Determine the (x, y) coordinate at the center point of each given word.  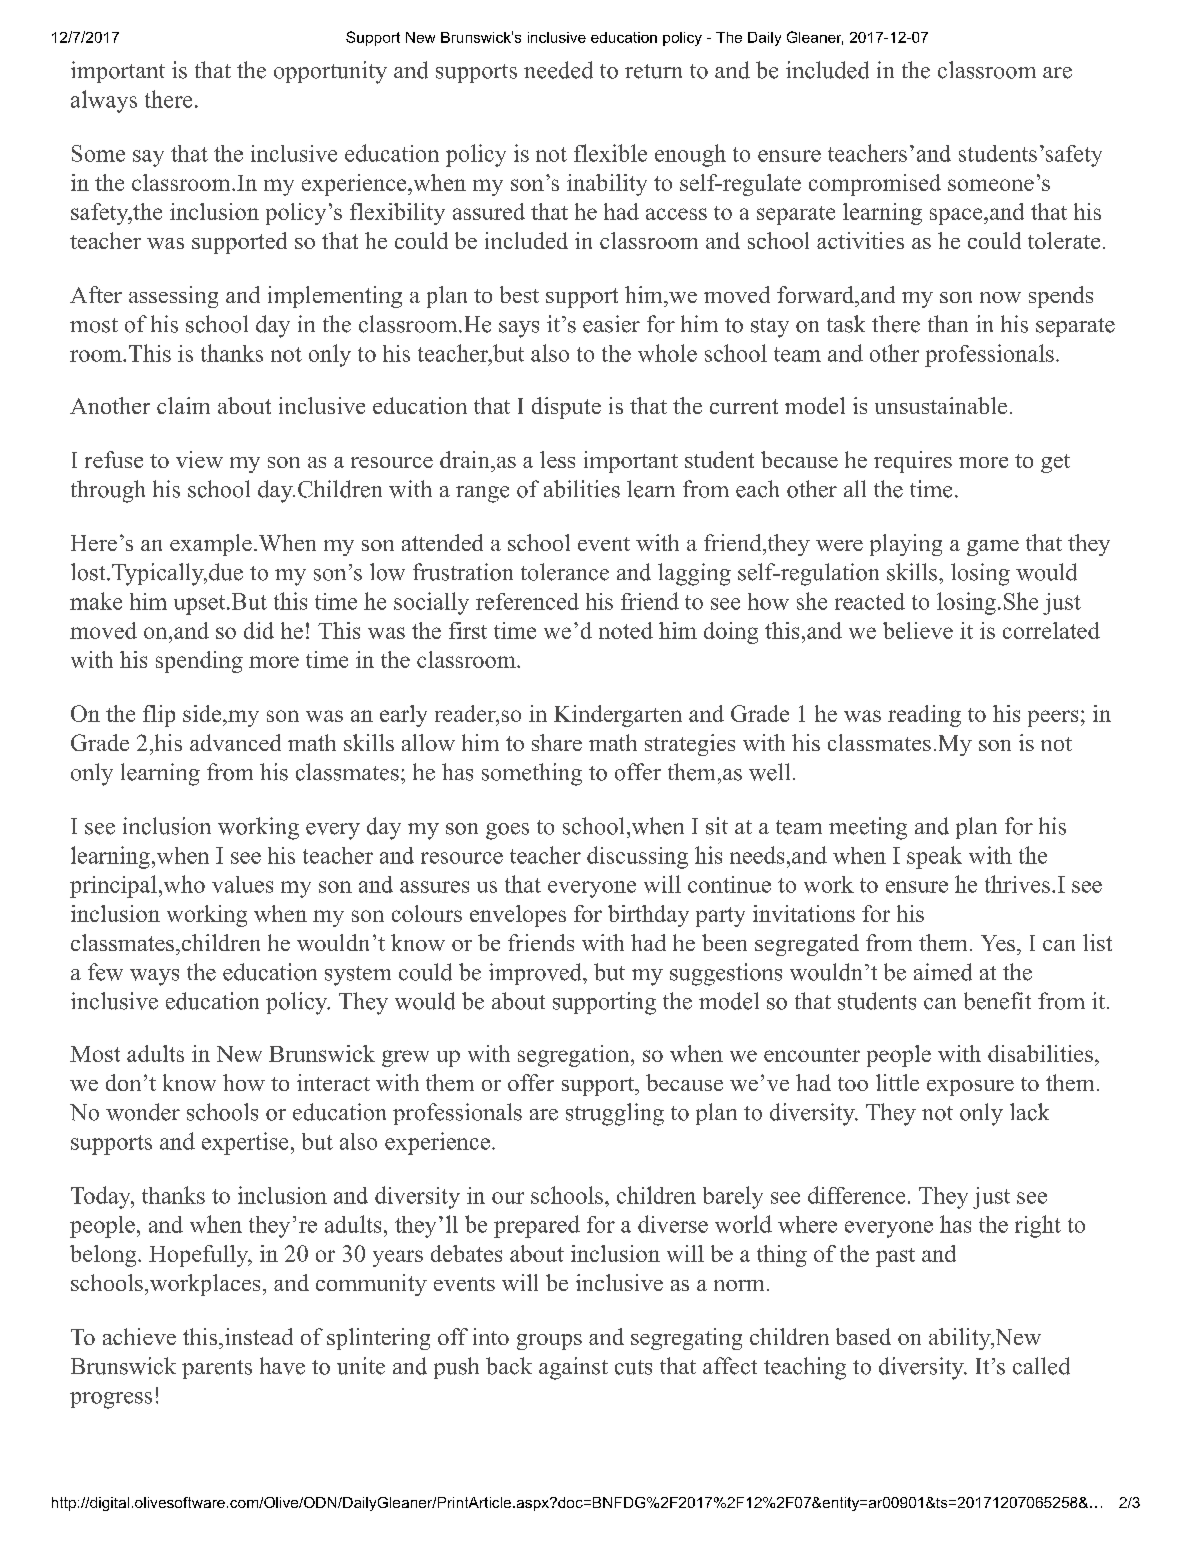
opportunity (330, 72)
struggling (615, 1114)
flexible (610, 153)
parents (217, 1369)
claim (183, 405)
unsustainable (941, 405)
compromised (875, 185)
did (259, 630)
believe (918, 630)
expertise (245, 1143)
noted (626, 630)
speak (934, 857)
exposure (970, 1088)
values (242, 884)
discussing (637, 857)
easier (611, 324)
